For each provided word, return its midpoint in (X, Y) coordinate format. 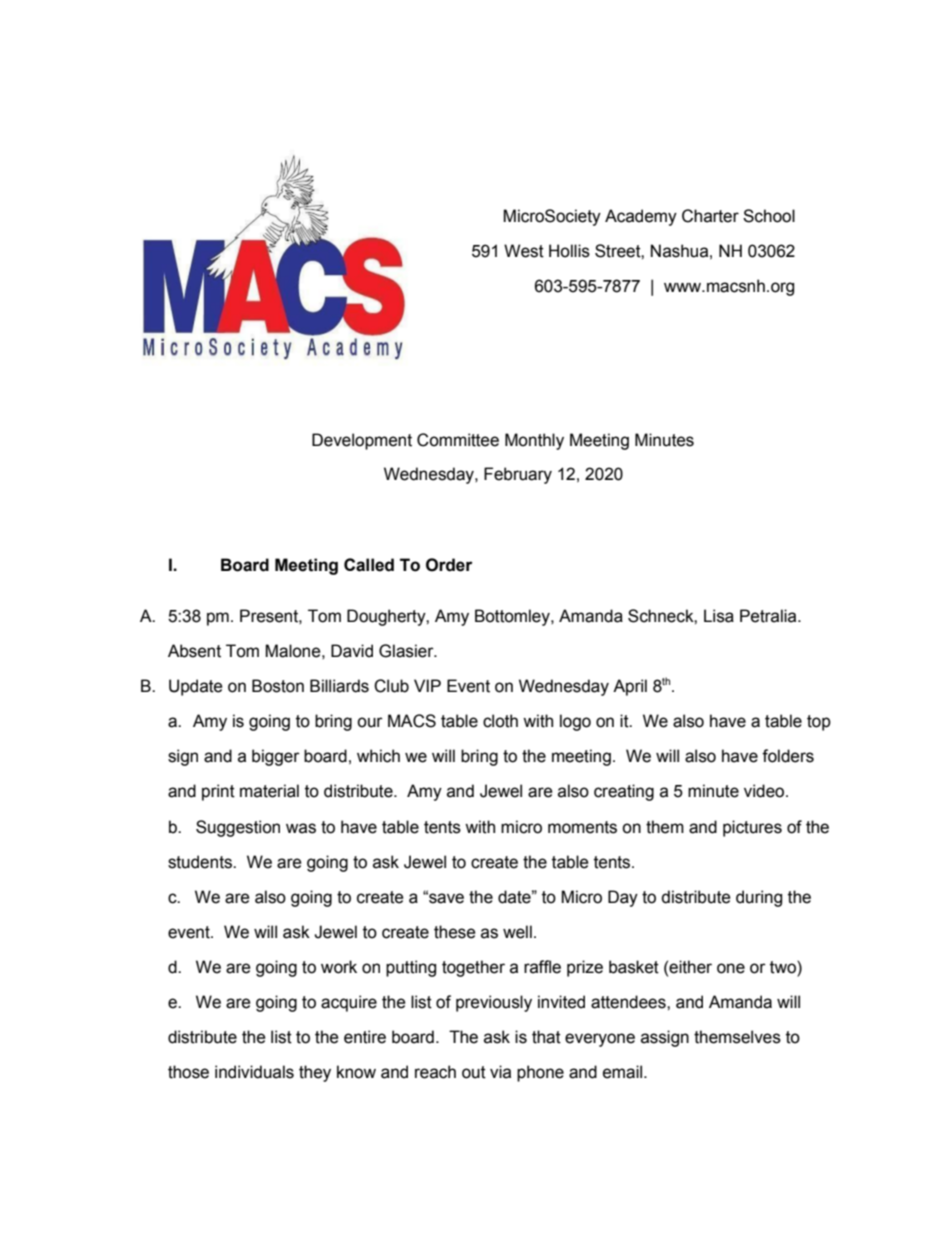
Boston (278, 686)
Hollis (569, 251)
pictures (752, 828)
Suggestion (238, 828)
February (518, 475)
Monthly (534, 441)
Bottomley (513, 617)
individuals (254, 1072)
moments (582, 827)
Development (362, 441)
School (769, 216)
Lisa (719, 616)
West (524, 251)
